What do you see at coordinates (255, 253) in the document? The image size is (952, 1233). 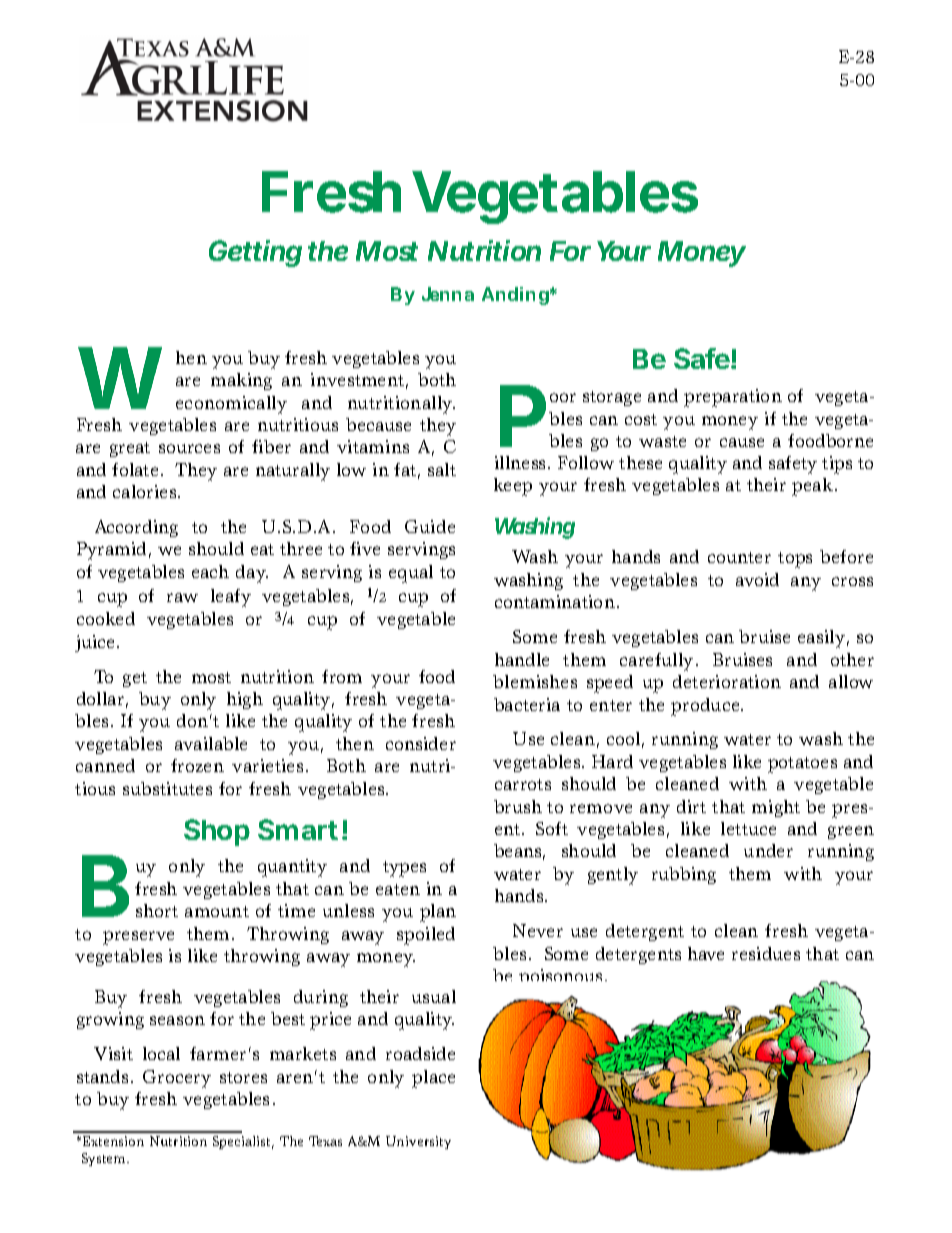 I see `Getting` at bounding box center [255, 253].
